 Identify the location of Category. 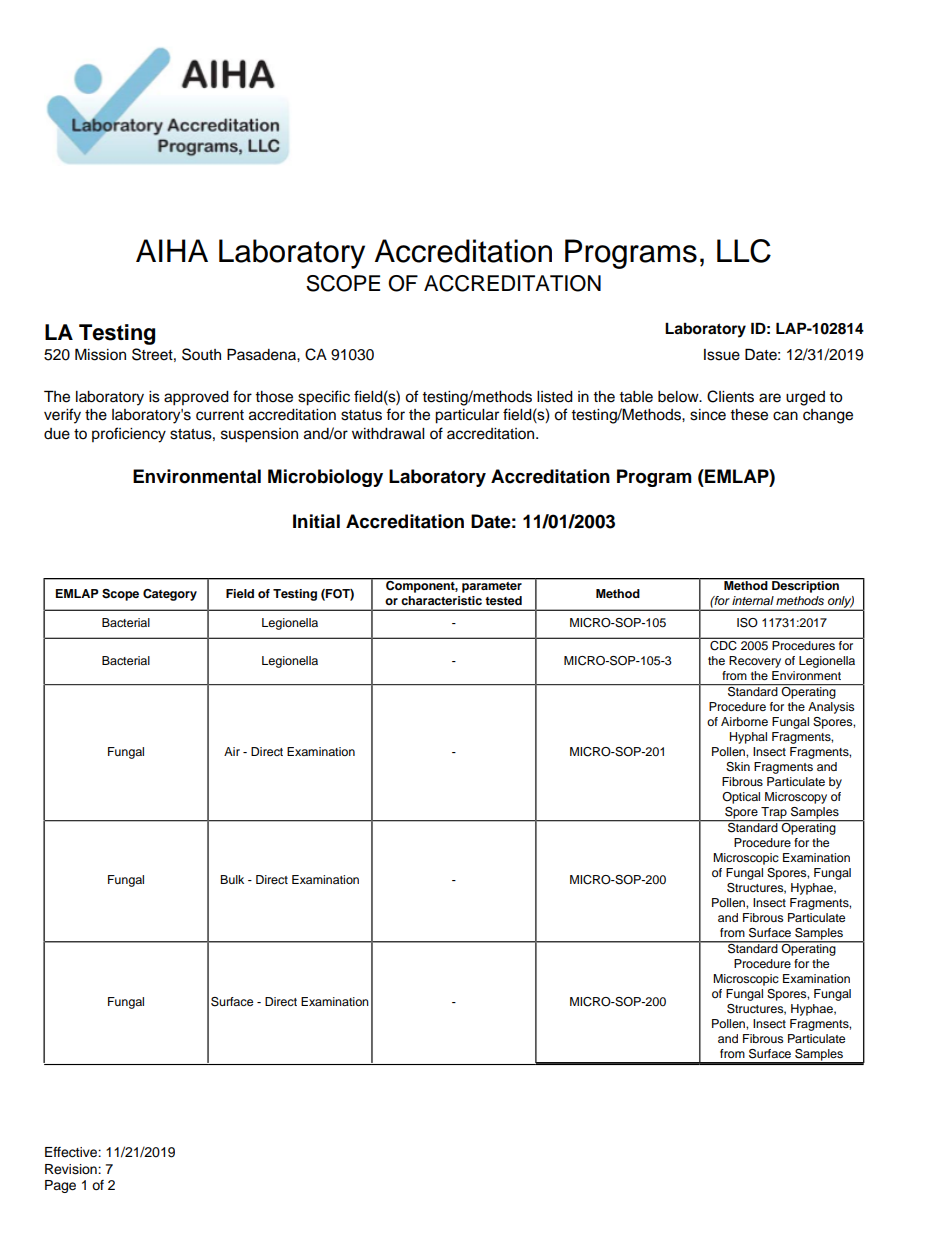
(170, 595).
